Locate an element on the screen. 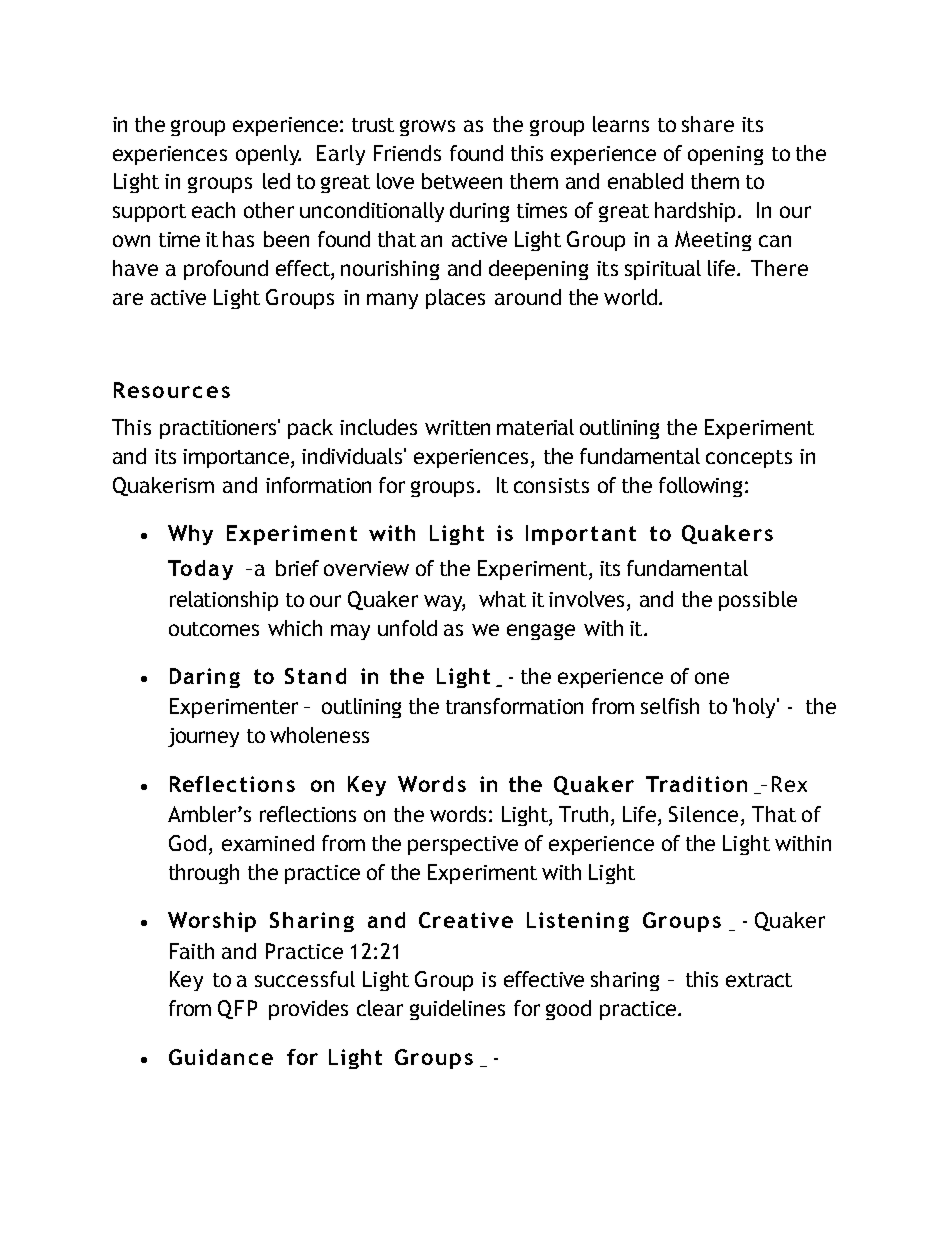 Image resolution: width=952 pixels, height=1233 pixels. opening is located at coordinates (725, 155).
